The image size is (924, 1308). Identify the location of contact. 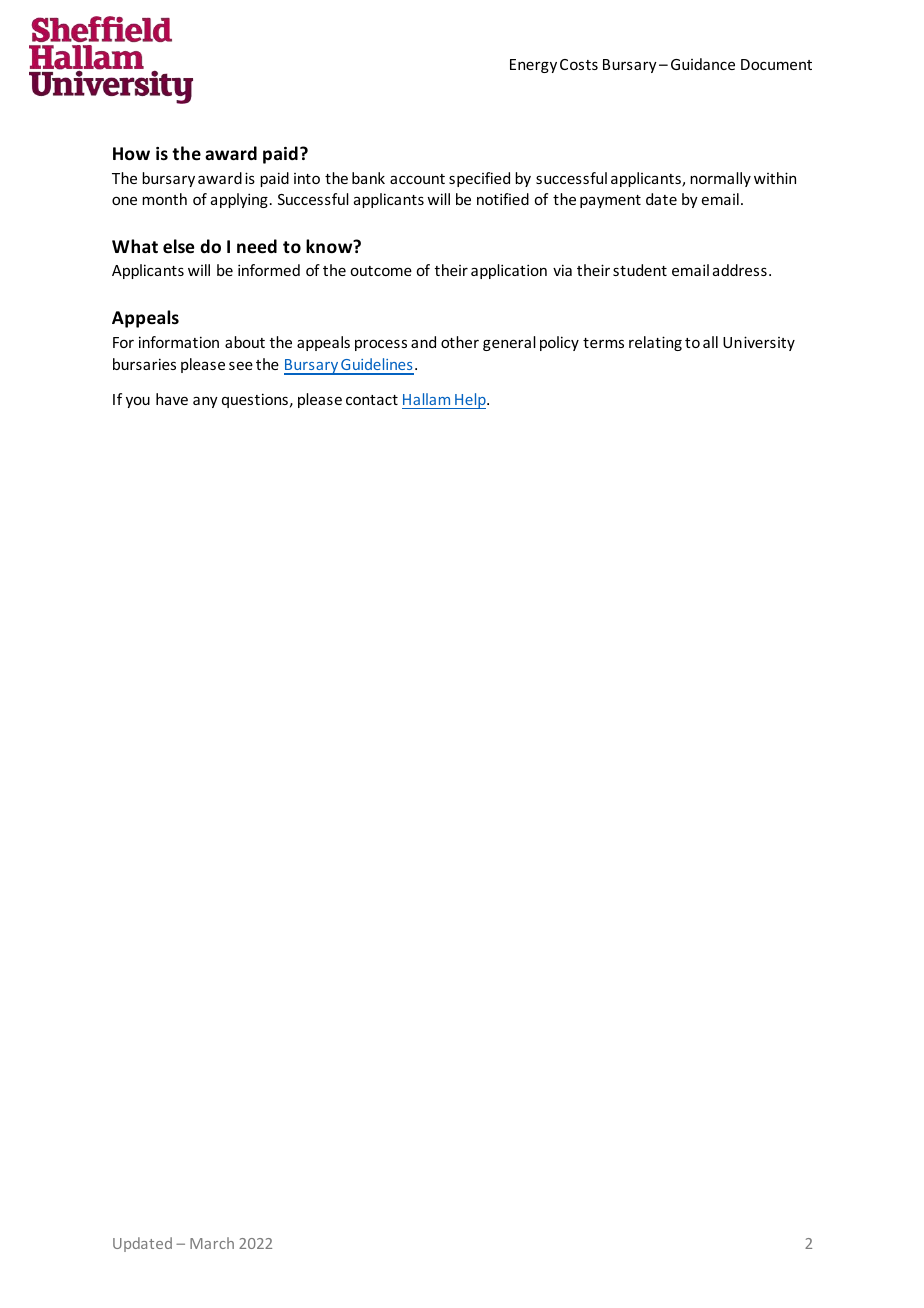
(372, 400).
